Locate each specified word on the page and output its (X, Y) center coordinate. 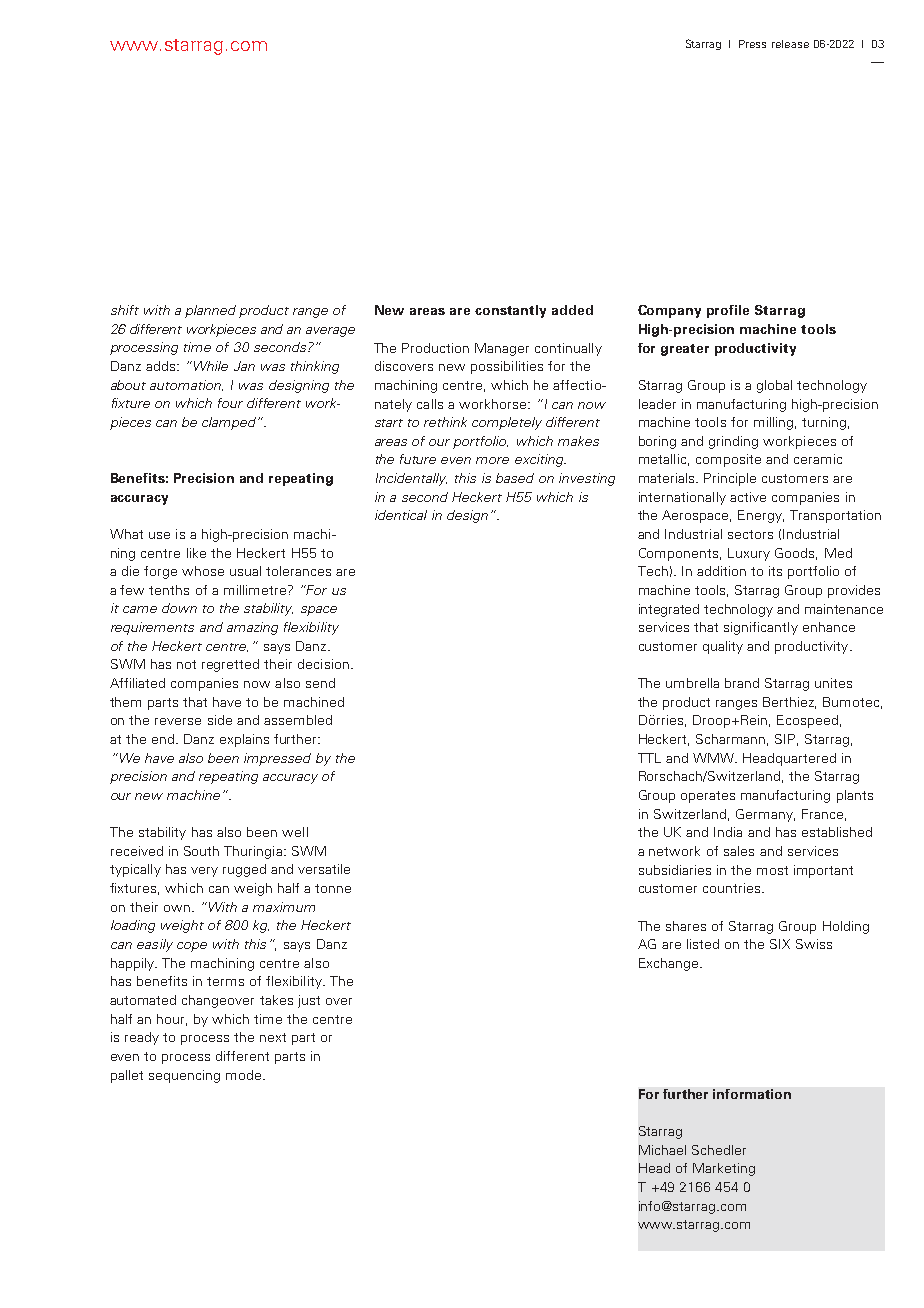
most (772, 870)
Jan (244, 366)
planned (210, 311)
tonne (333, 888)
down (179, 608)
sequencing (184, 1076)
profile (728, 311)
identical (401, 515)
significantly (761, 628)
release (790, 44)
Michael (662, 1150)
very (204, 872)
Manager (502, 349)
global (774, 386)
